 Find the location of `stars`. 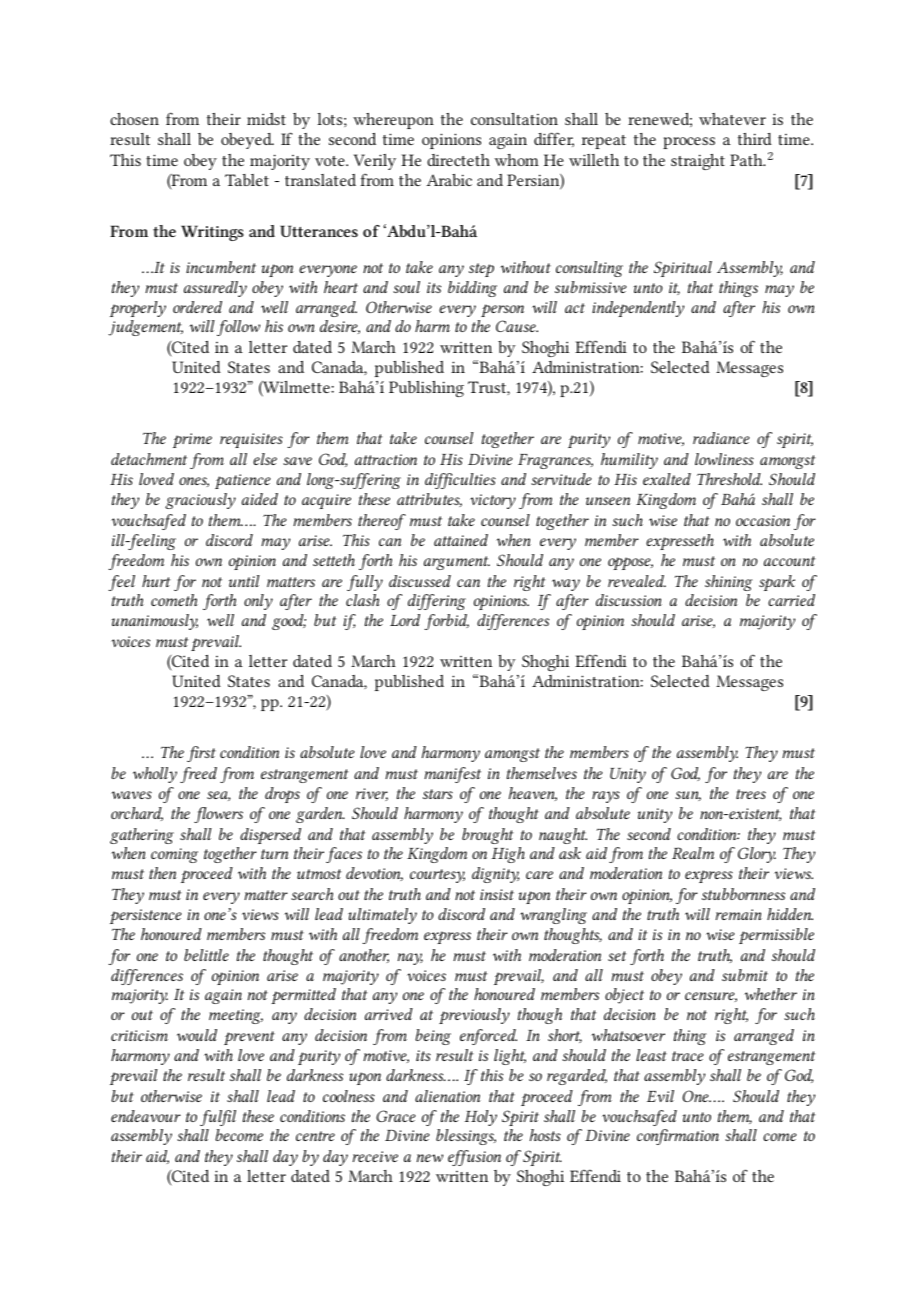

stars is located at coordinates (438, 794).
